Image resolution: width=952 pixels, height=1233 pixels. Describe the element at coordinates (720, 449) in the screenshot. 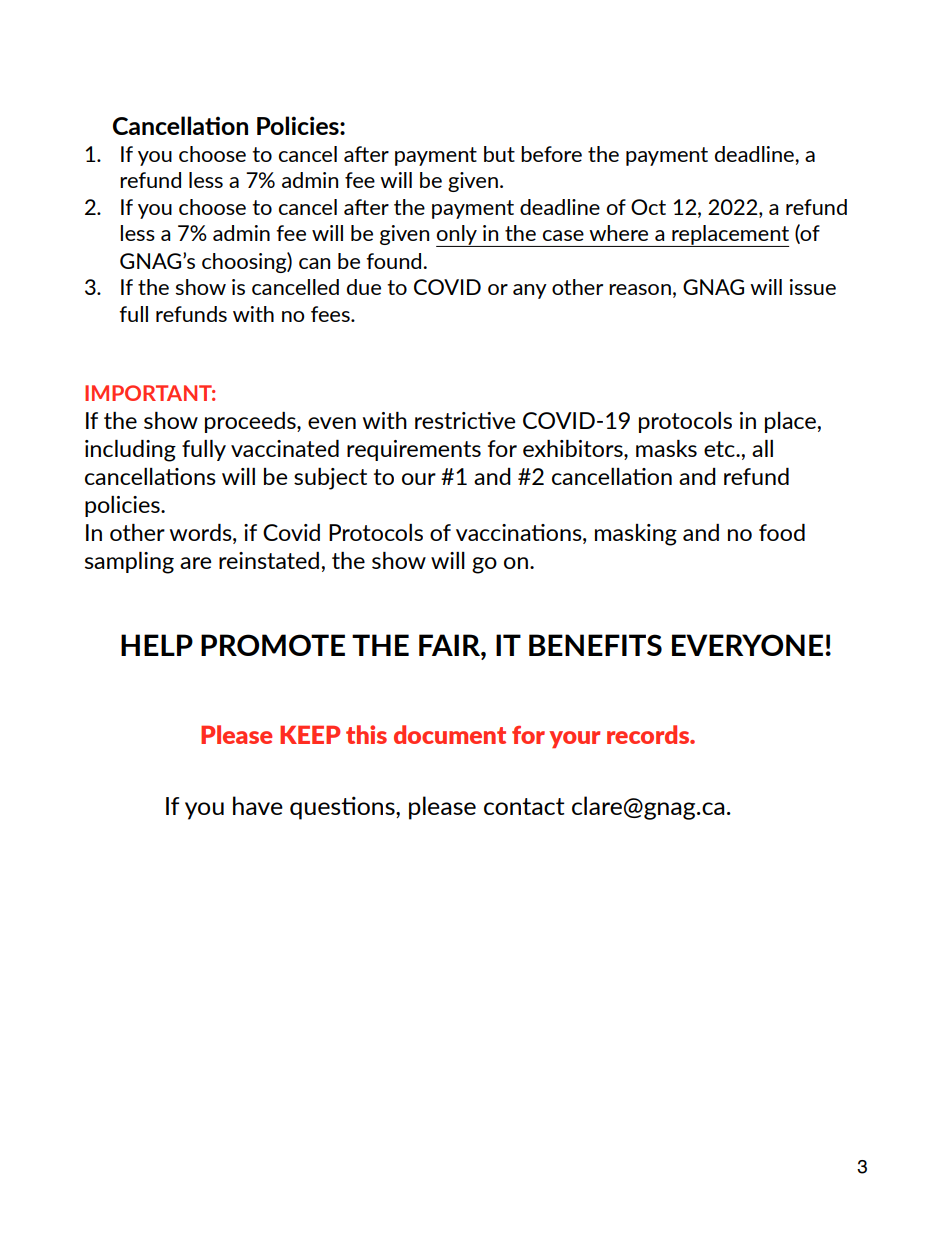

I see `etc` at that location.
